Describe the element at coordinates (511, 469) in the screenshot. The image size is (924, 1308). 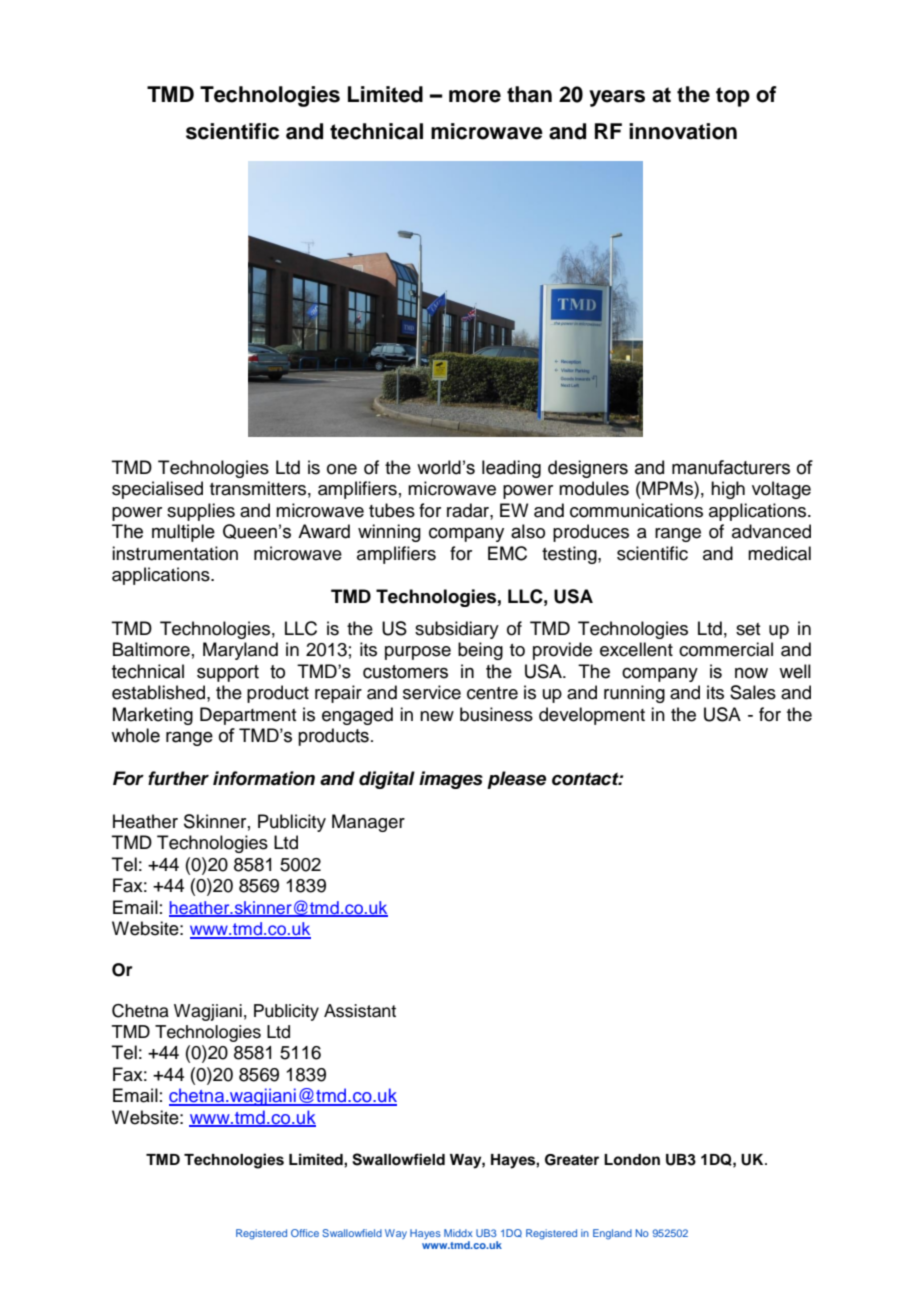
I see `leading` at that location.
